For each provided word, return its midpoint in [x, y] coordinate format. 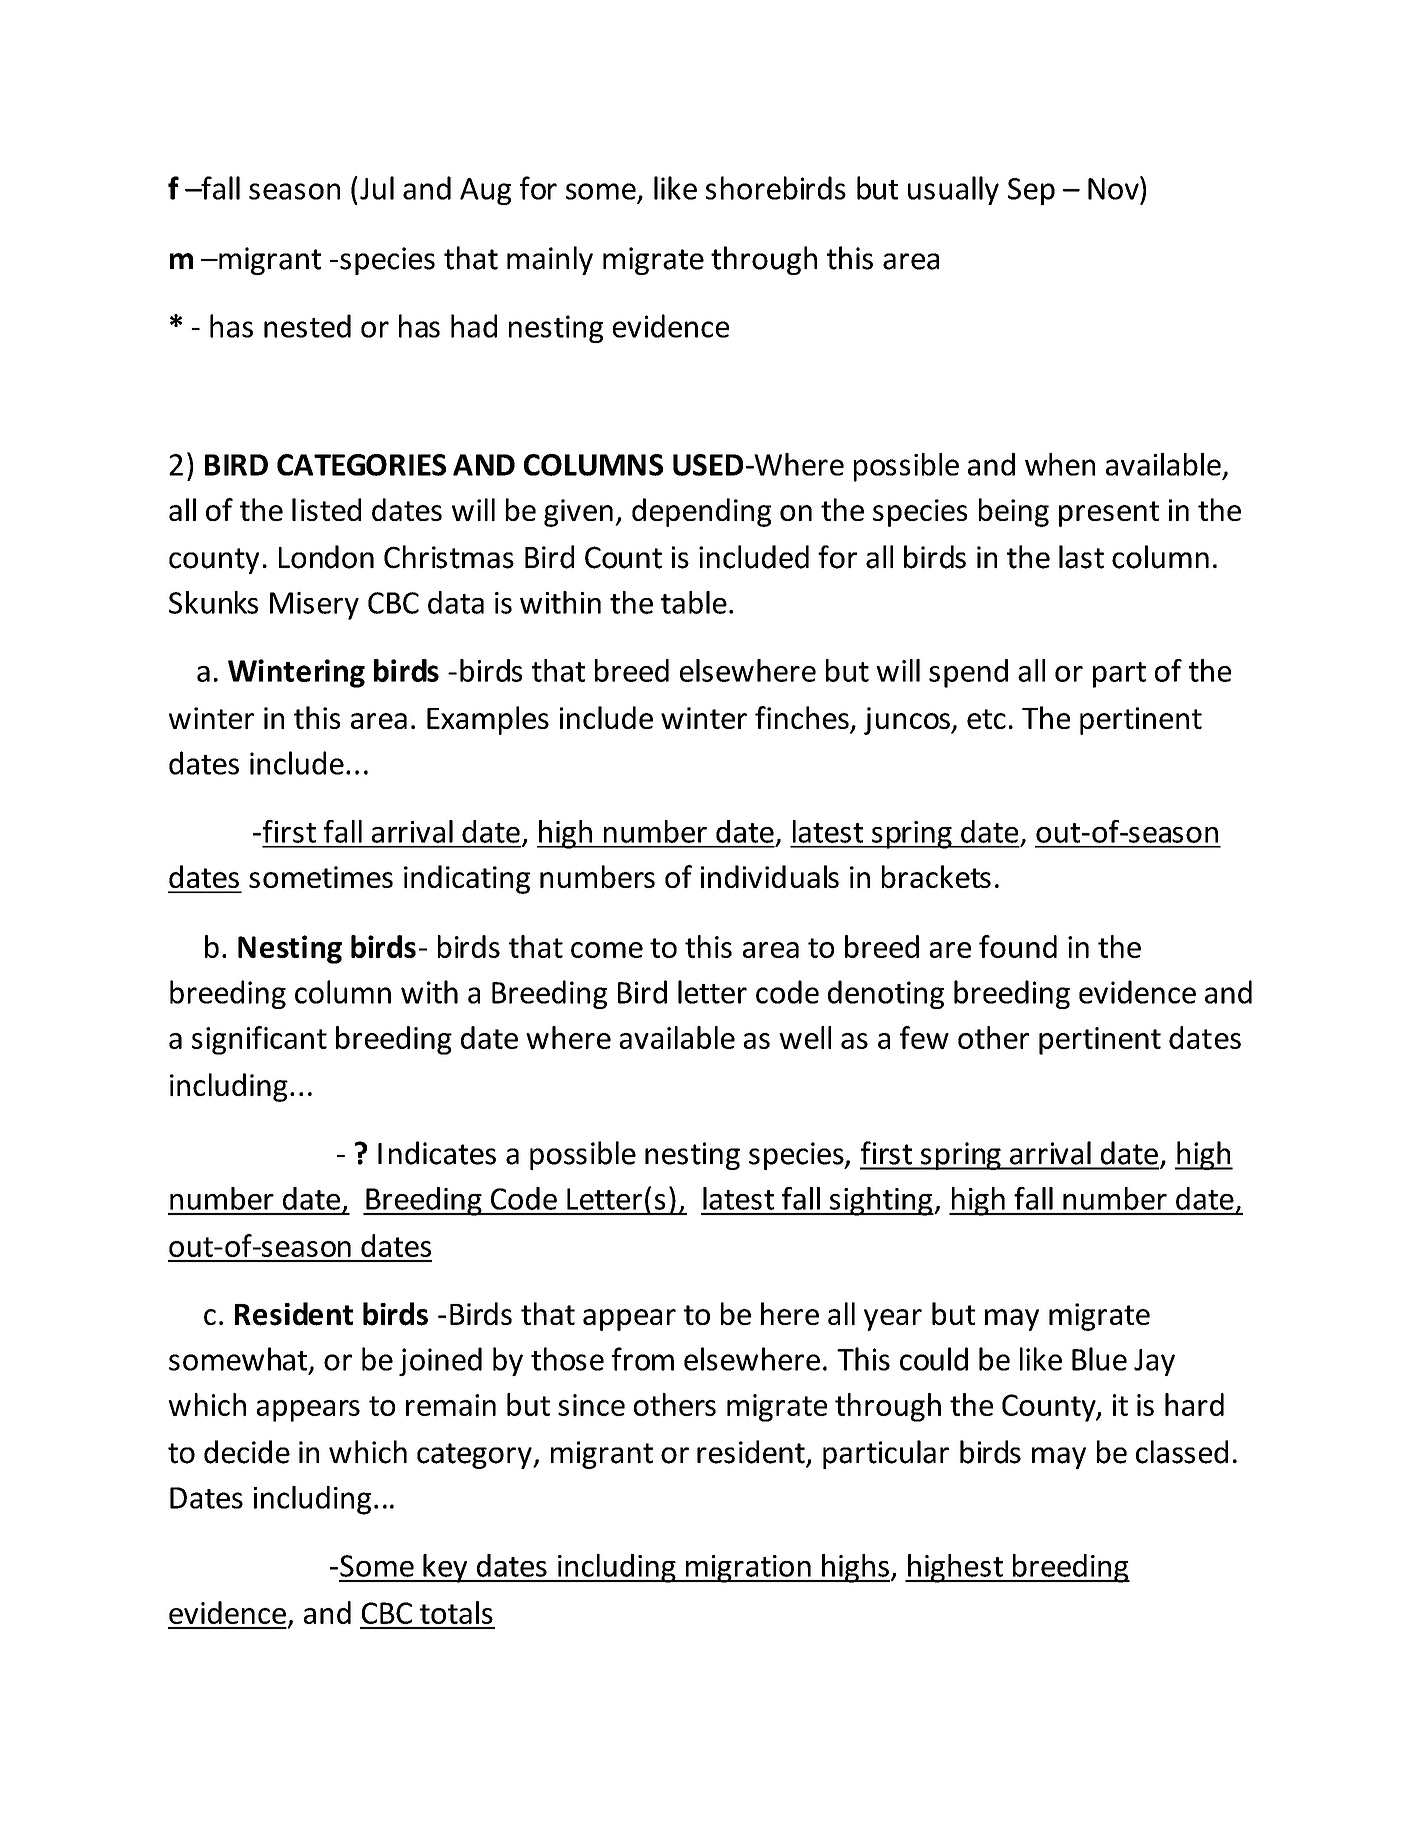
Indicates [437, 1153]
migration [748, 1569]
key [445, 1568]
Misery [314, 606]
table [694, 602]
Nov [1114, 188]
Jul [377, 188]
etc [986, 719]
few [924, 1037]
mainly [550, 260]
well [805, 1037]
